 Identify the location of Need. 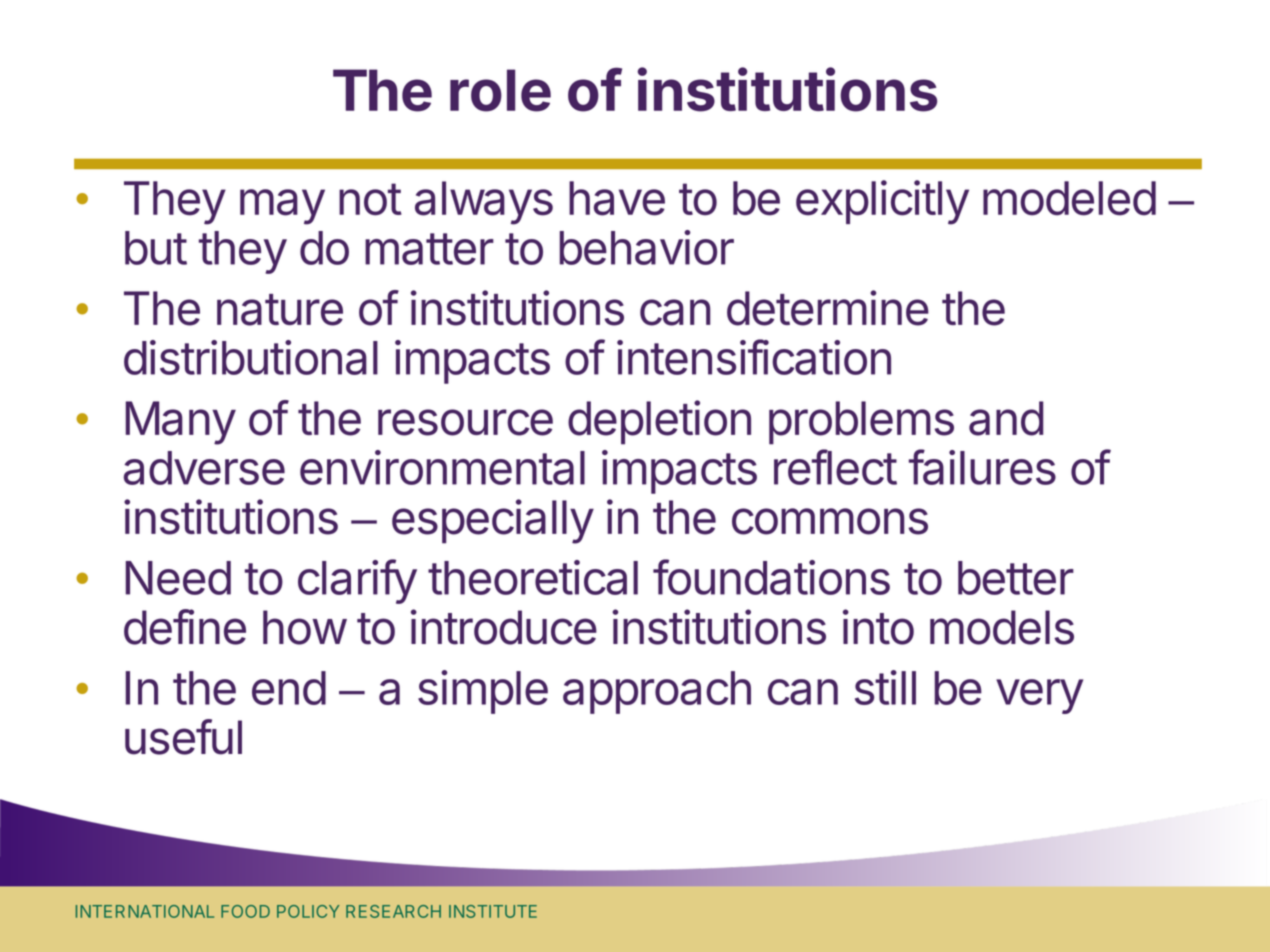
(178, 578).
